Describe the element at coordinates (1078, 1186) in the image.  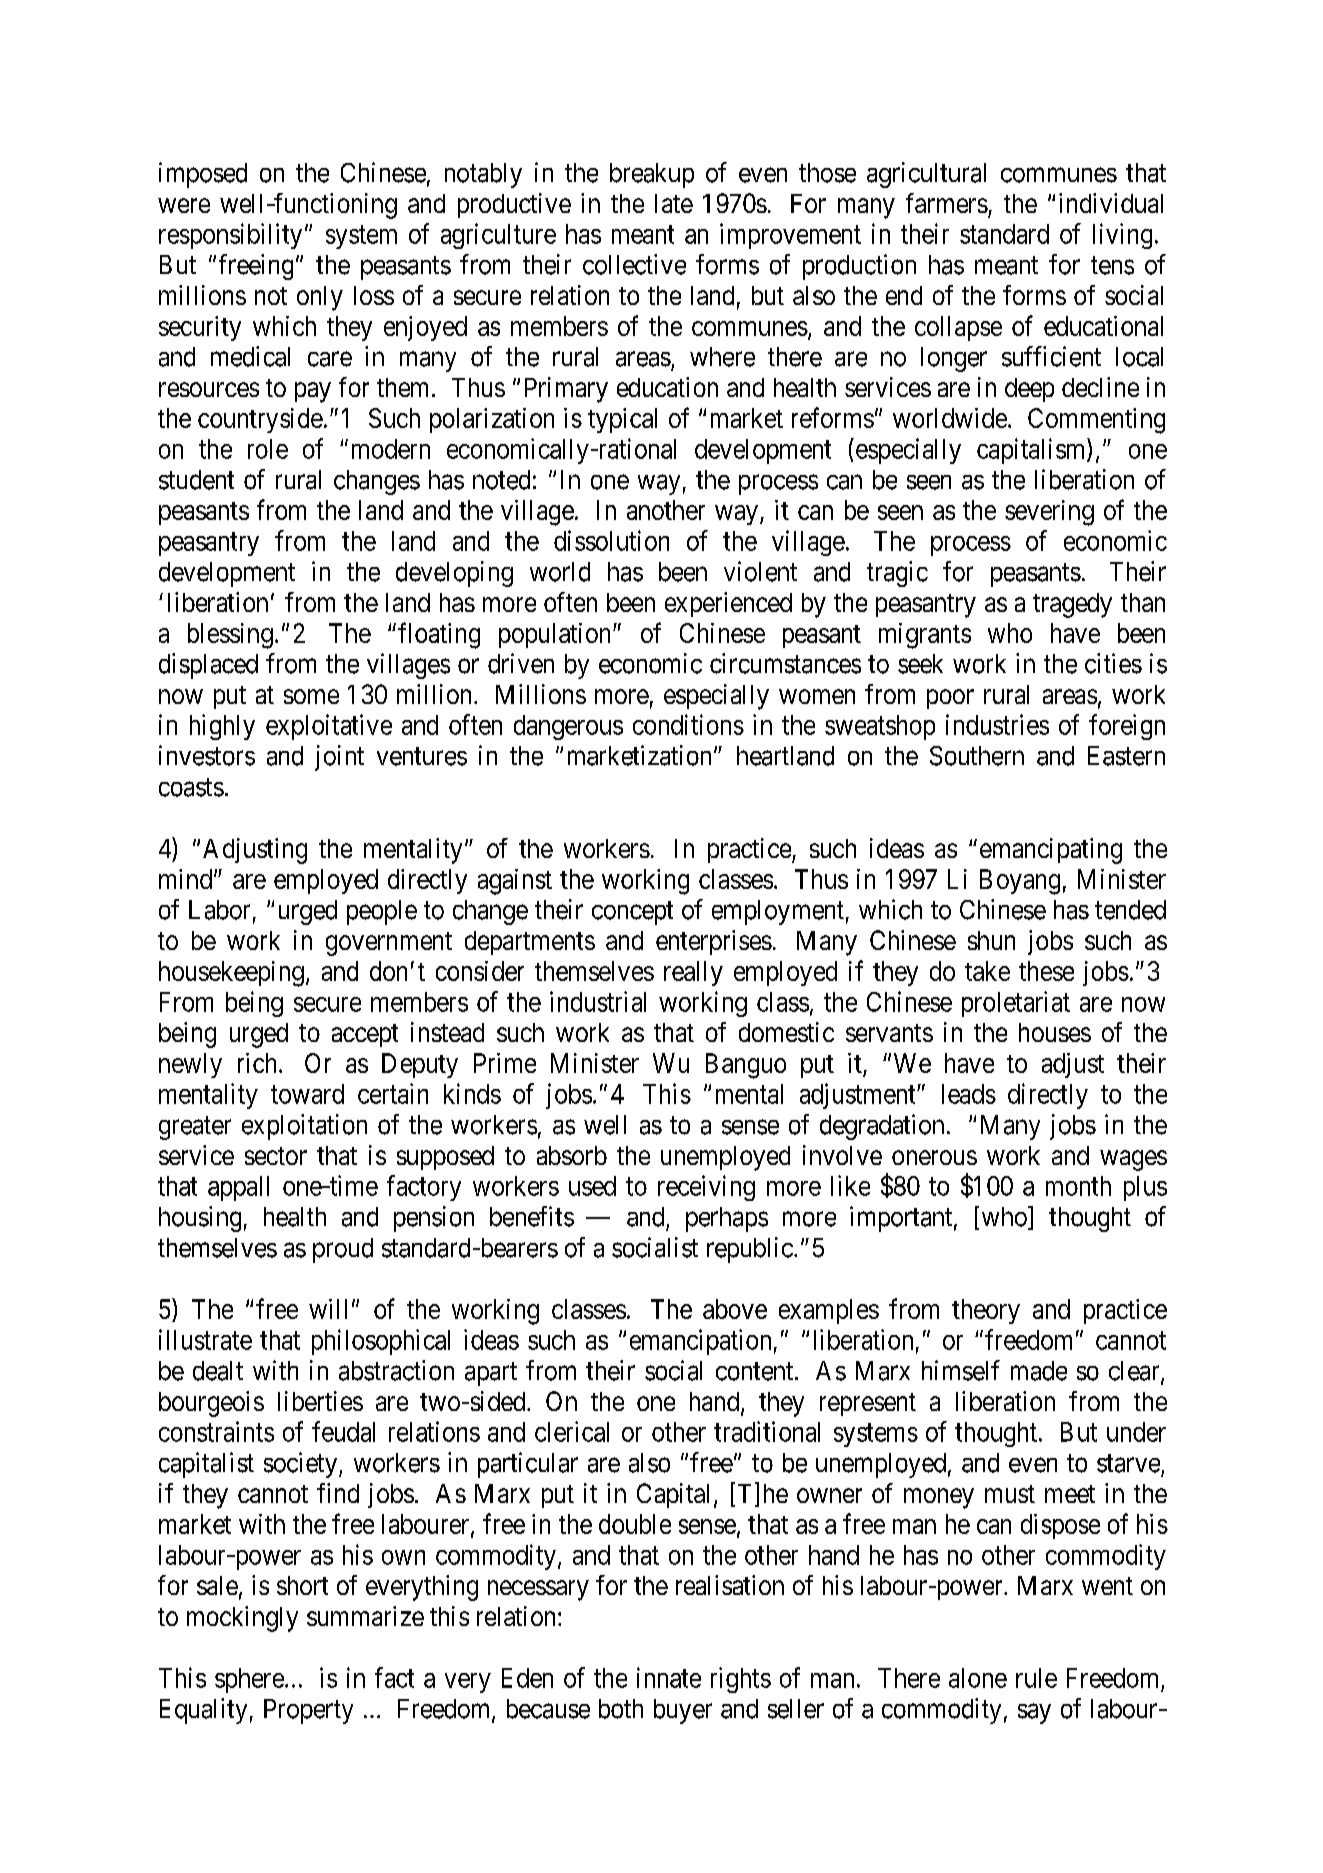
I see `month` at that location.
